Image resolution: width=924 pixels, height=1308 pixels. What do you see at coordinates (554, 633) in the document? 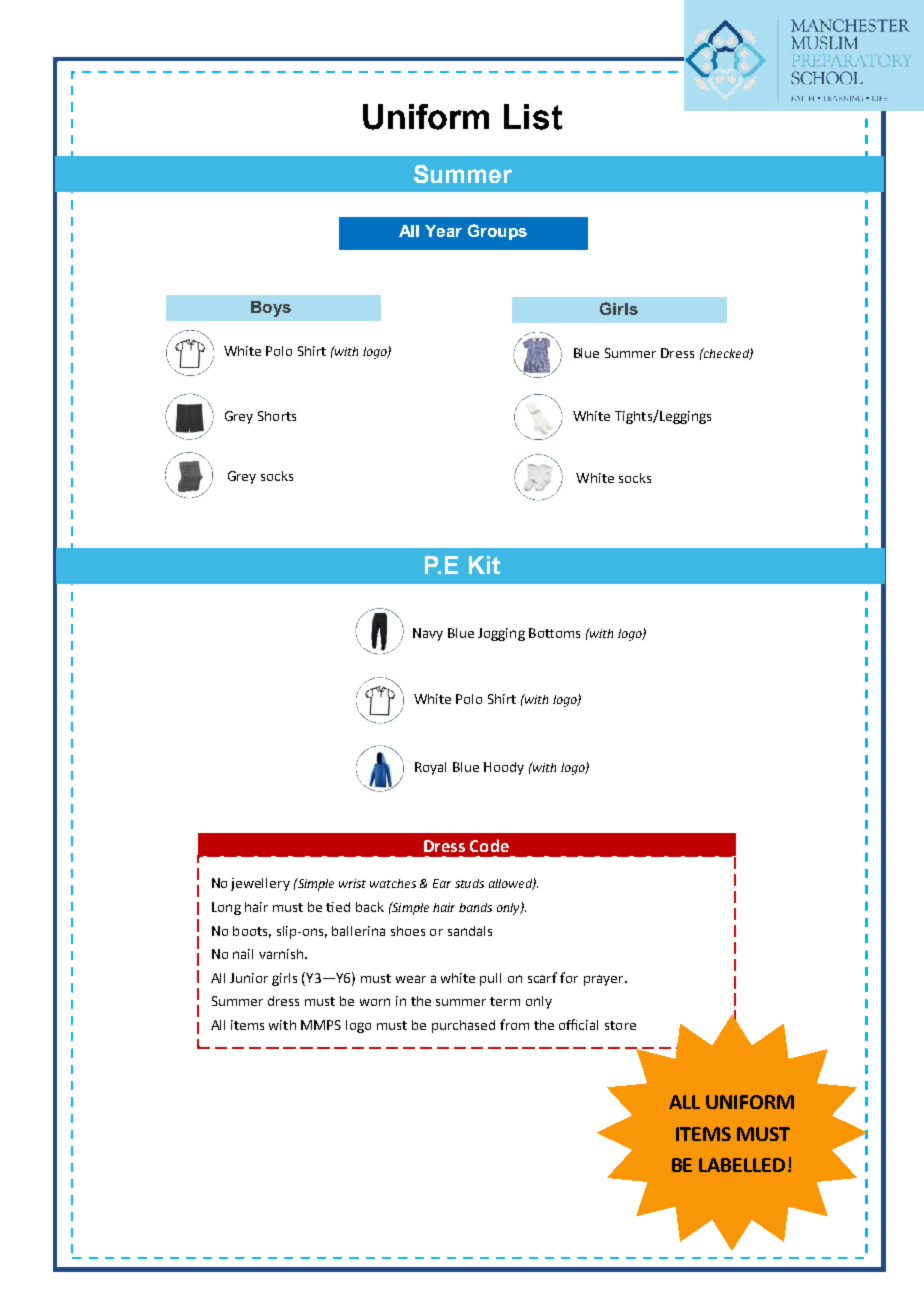
I see `Bottoms` at bounding box center [554, 633].
